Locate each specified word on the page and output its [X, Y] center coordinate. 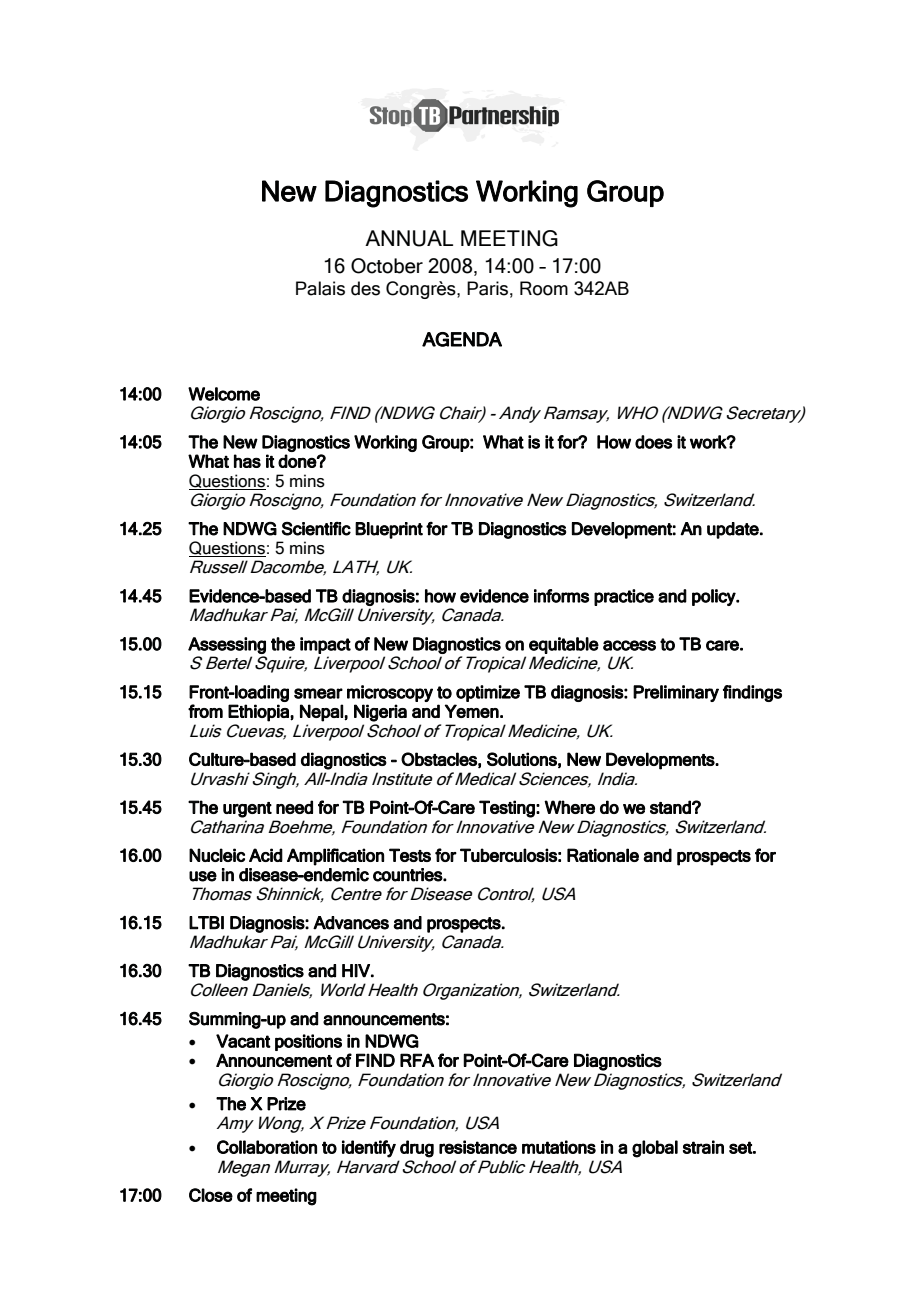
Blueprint [389, 530]
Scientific [316, 529]
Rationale [603, 855]
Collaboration [267, 1147]
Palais [320, 288]
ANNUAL [409, 238]
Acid [266, 855]
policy [715, 597]
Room [544, 288]
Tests [410, 855]
